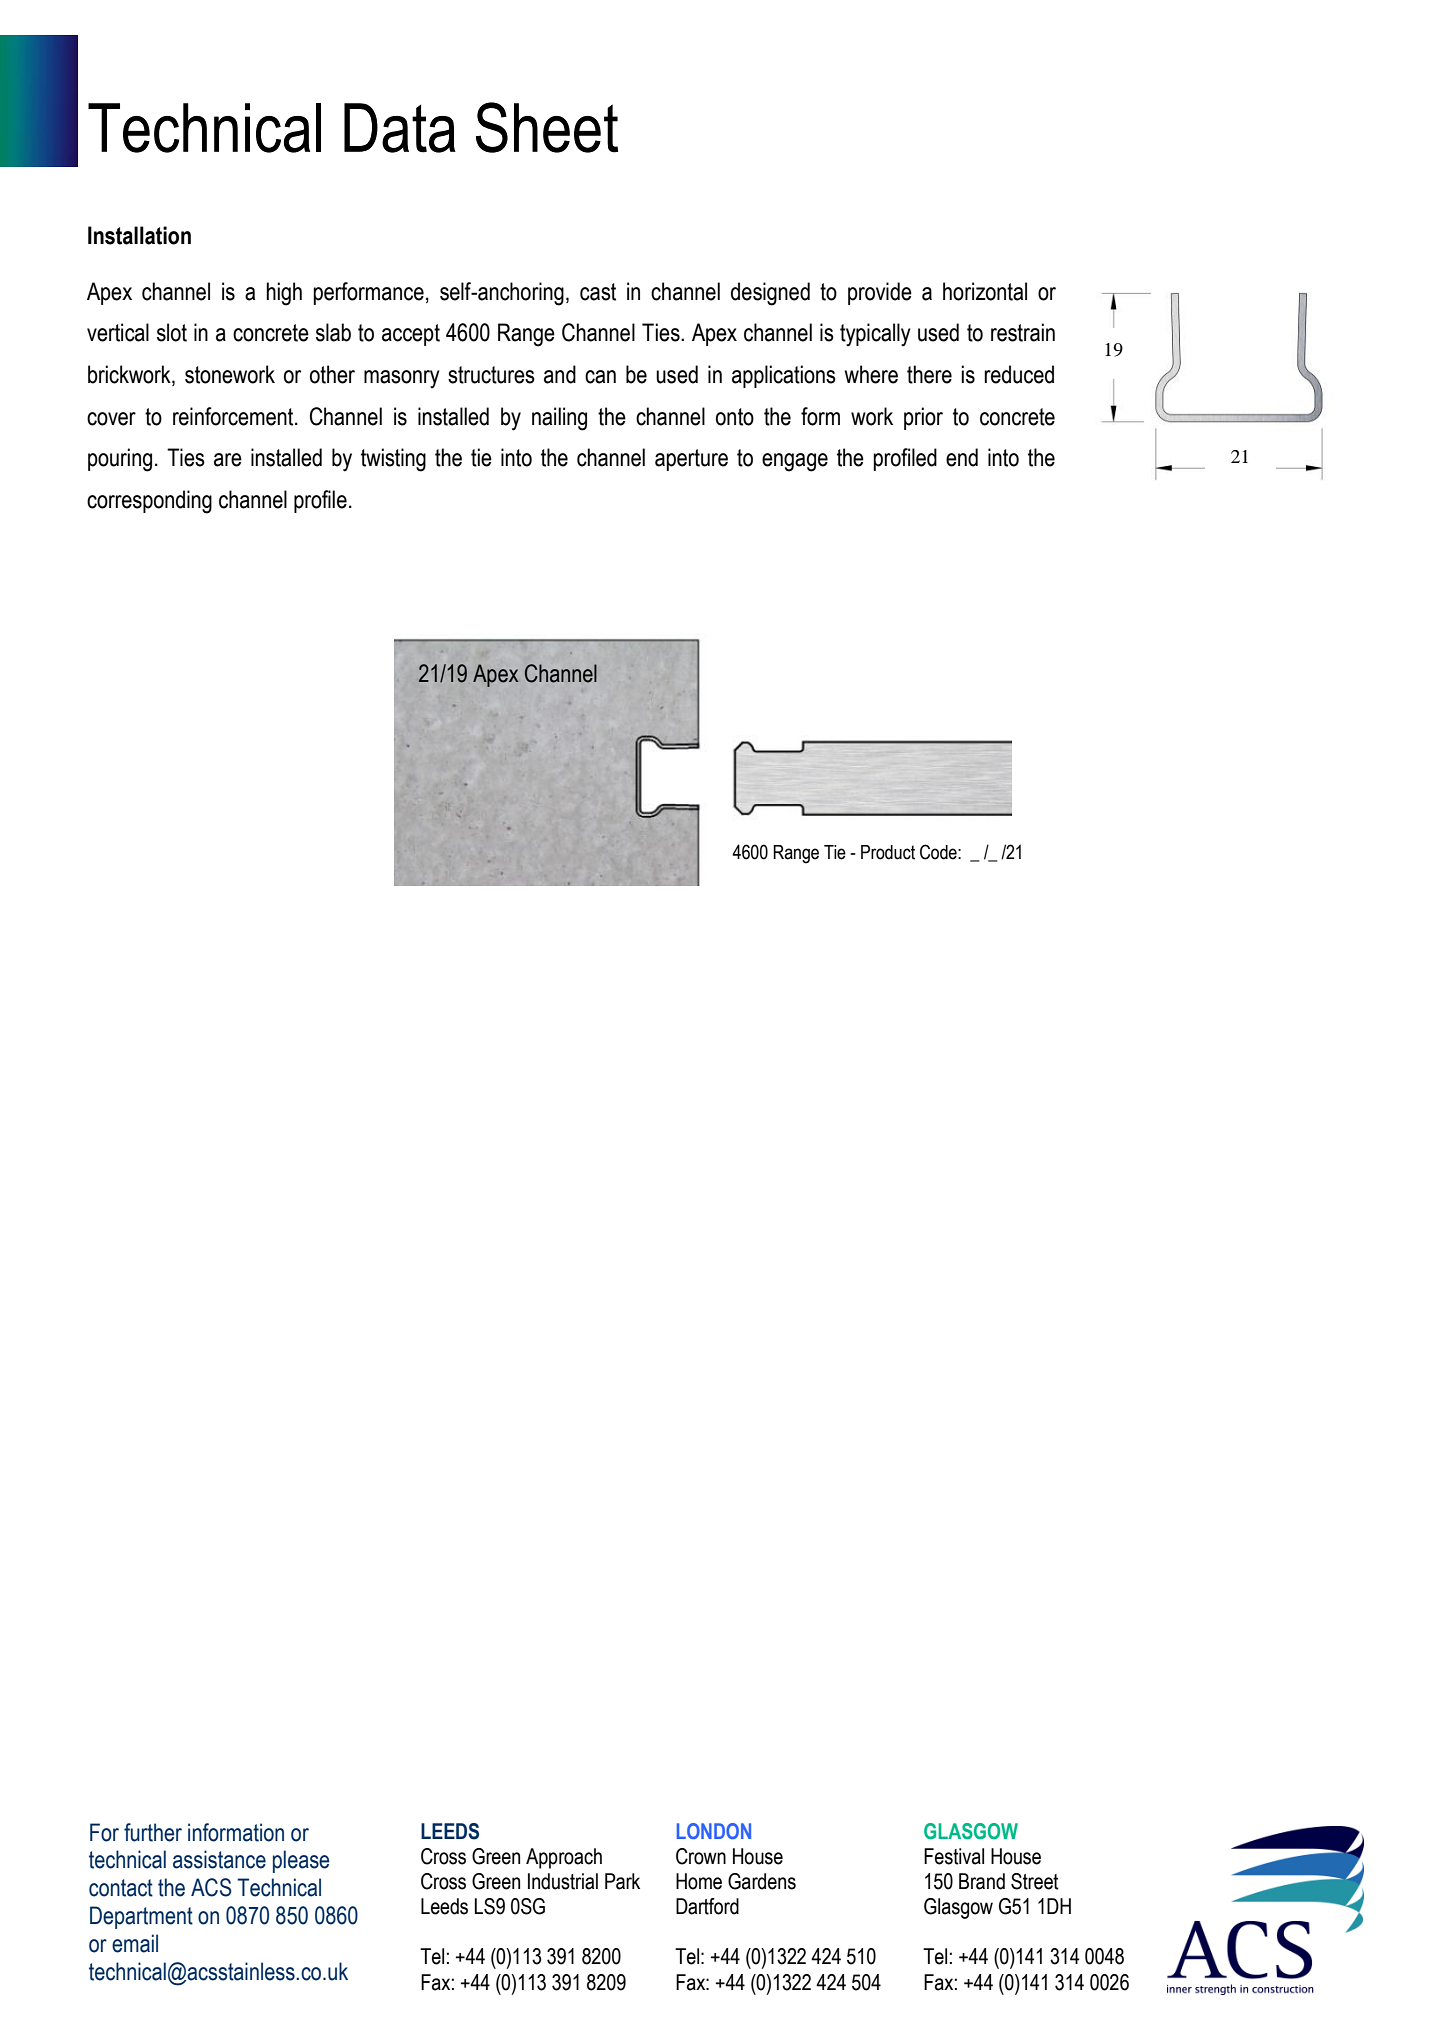 The width and height of the screenshot is (1442, 2040). Describe the element at coordinates (982, 1881) in the screenshot. I see `Brand` at that location.
